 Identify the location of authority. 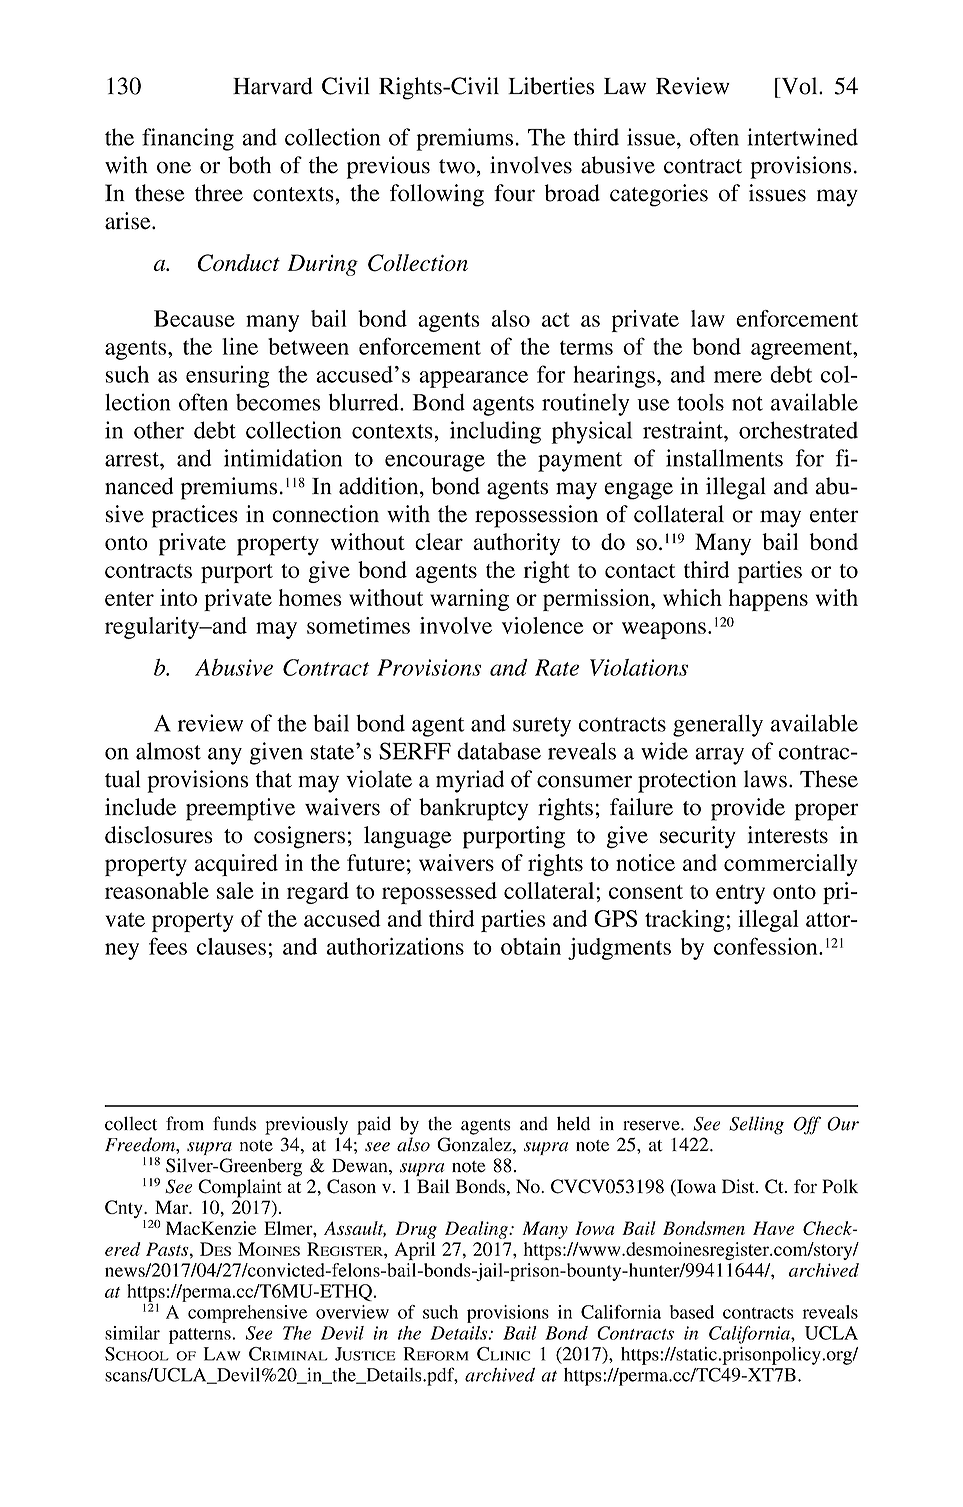
(516, 544).
